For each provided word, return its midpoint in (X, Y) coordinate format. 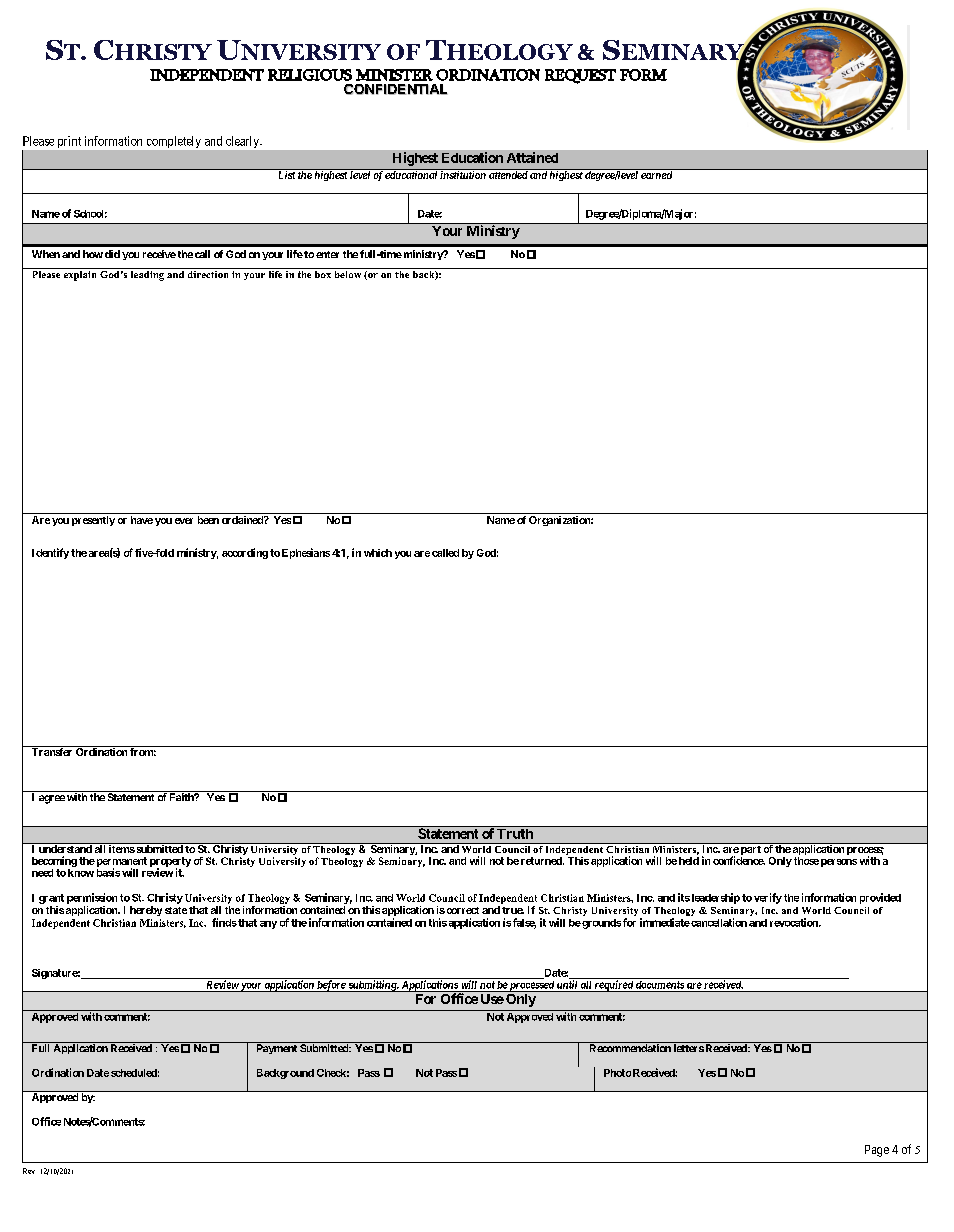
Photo (617, 1073)
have (142, 520)
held (689, 861)
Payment (277, 1049)
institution (463, 174)
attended (508, 174)
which (378, 553)
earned (656, 174)
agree (52, 799)
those (806, 861)
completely (174, 142)
